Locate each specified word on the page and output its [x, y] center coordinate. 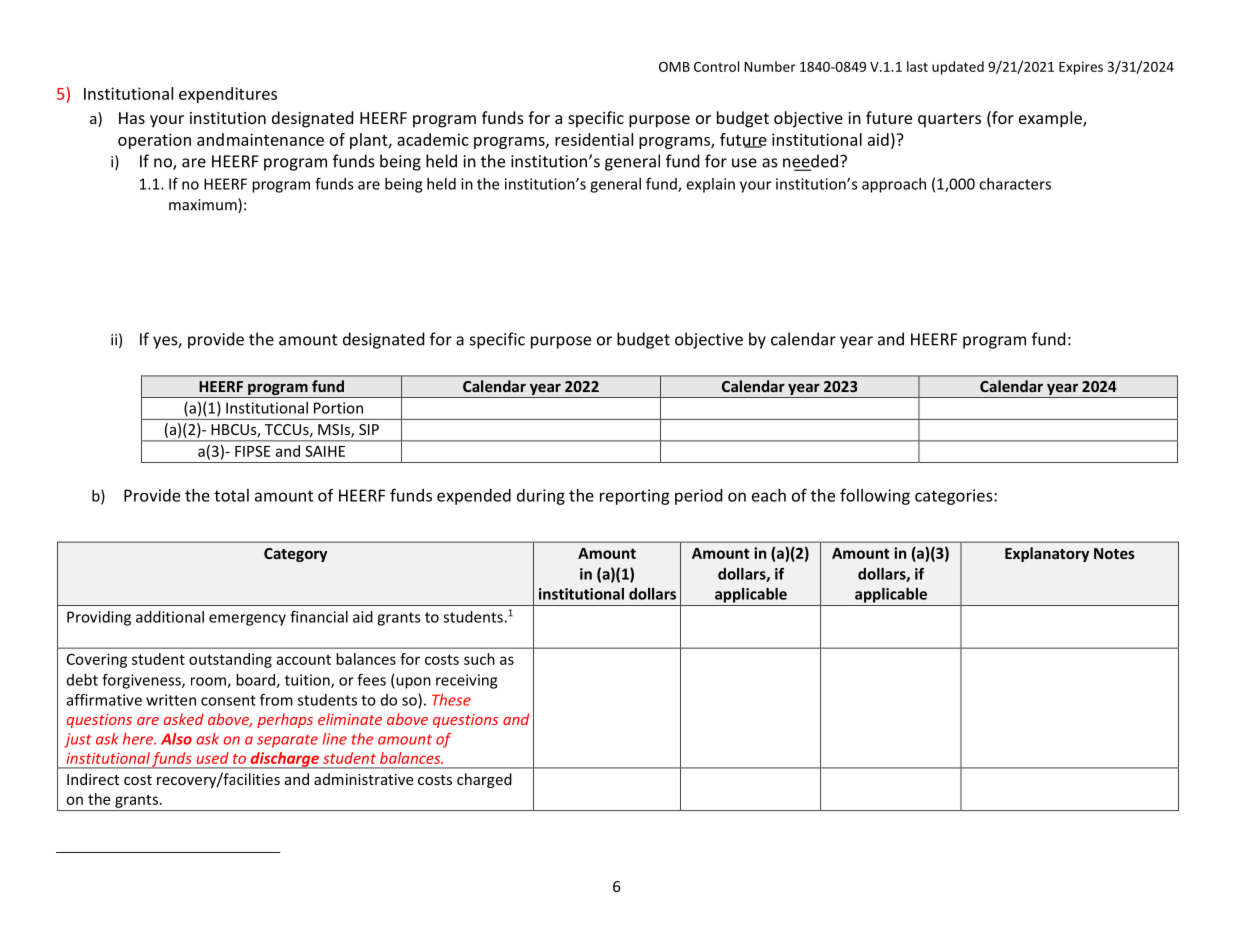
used [213, 758]
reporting [635, 497]
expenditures [228, 95]
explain [711, 185]
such [479, 659]
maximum [204, 205]
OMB [674, 67]
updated [958, 68]
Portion [338, 408]
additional [170, 617]
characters [1015, 184]
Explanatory [1047, 554]
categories [955, 497]
